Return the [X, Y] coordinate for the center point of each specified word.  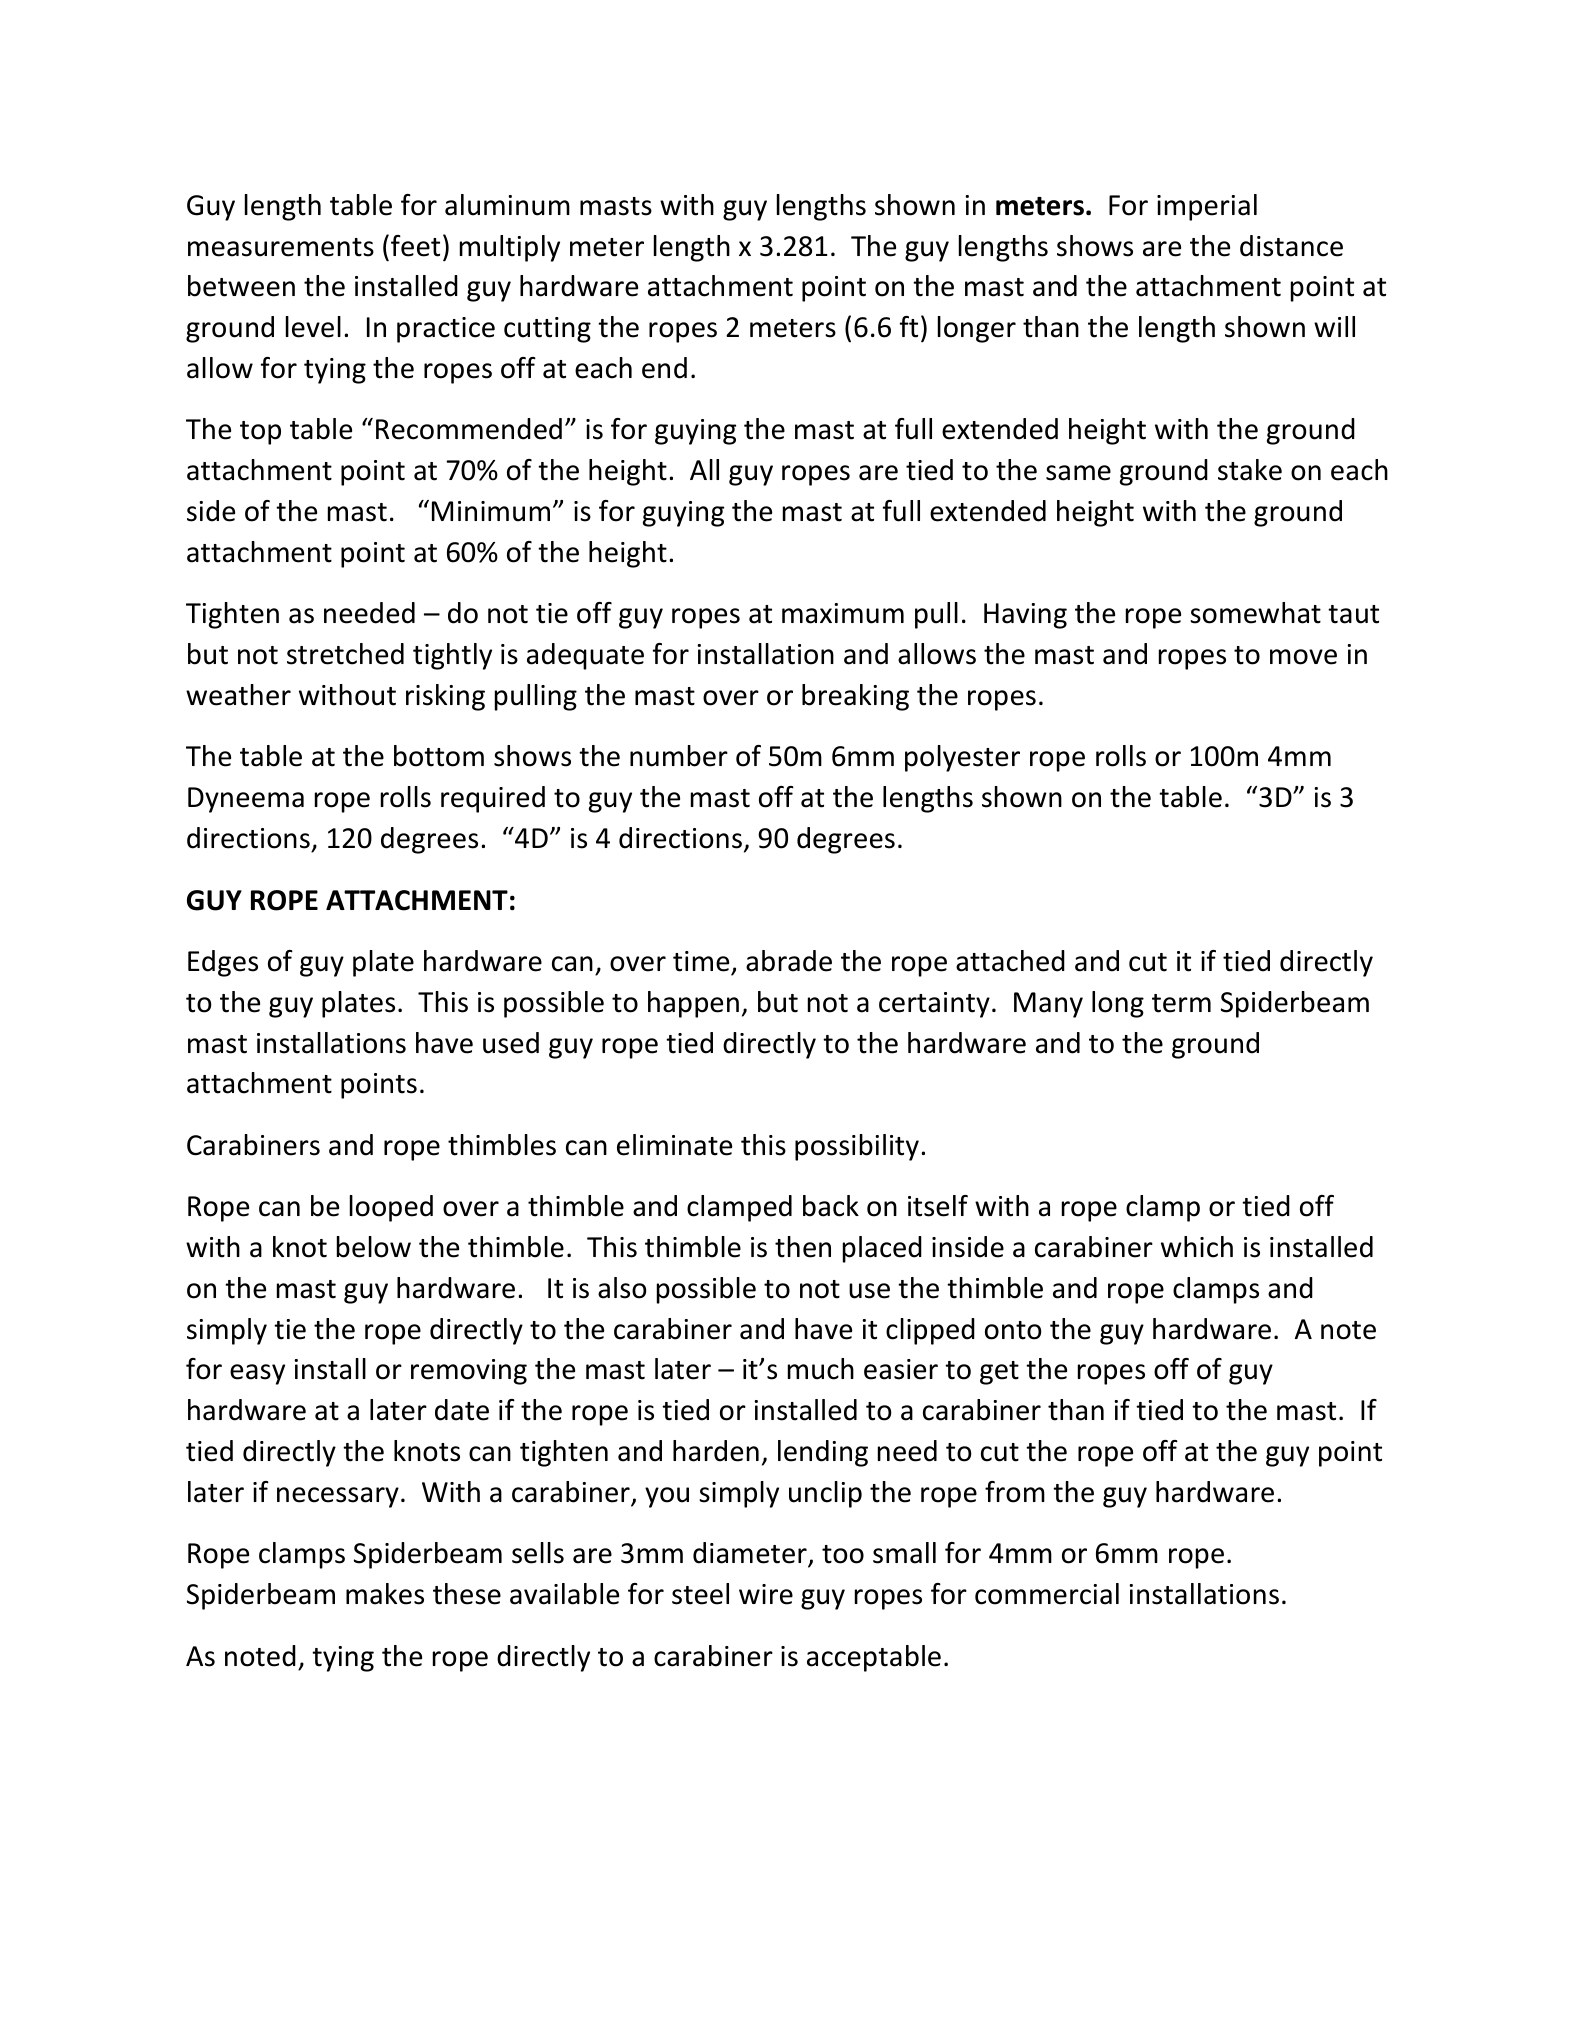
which [1197, 1247]
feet [415, 246]
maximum [843, 613]
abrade [789, 961]
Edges [223, 963]
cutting [547, 330]
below [374, 1247]
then [803, 1247]
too [843, 1554]
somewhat [1255, 613]
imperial [1207, 207]
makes [385, 1594]
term [1181, 1003]
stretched [345, 654]
